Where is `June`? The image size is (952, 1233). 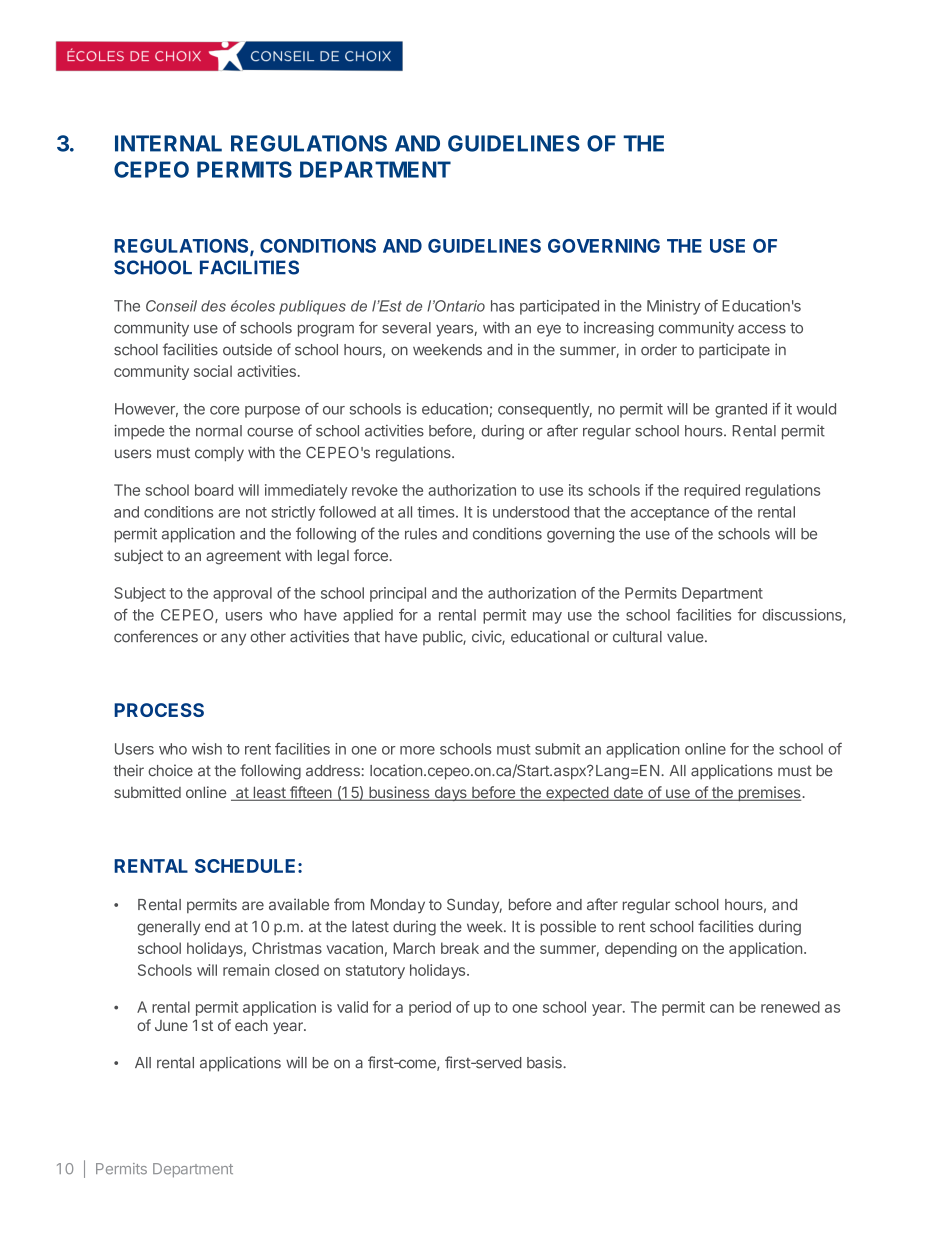 June is located at coordinates (171, 1025).
